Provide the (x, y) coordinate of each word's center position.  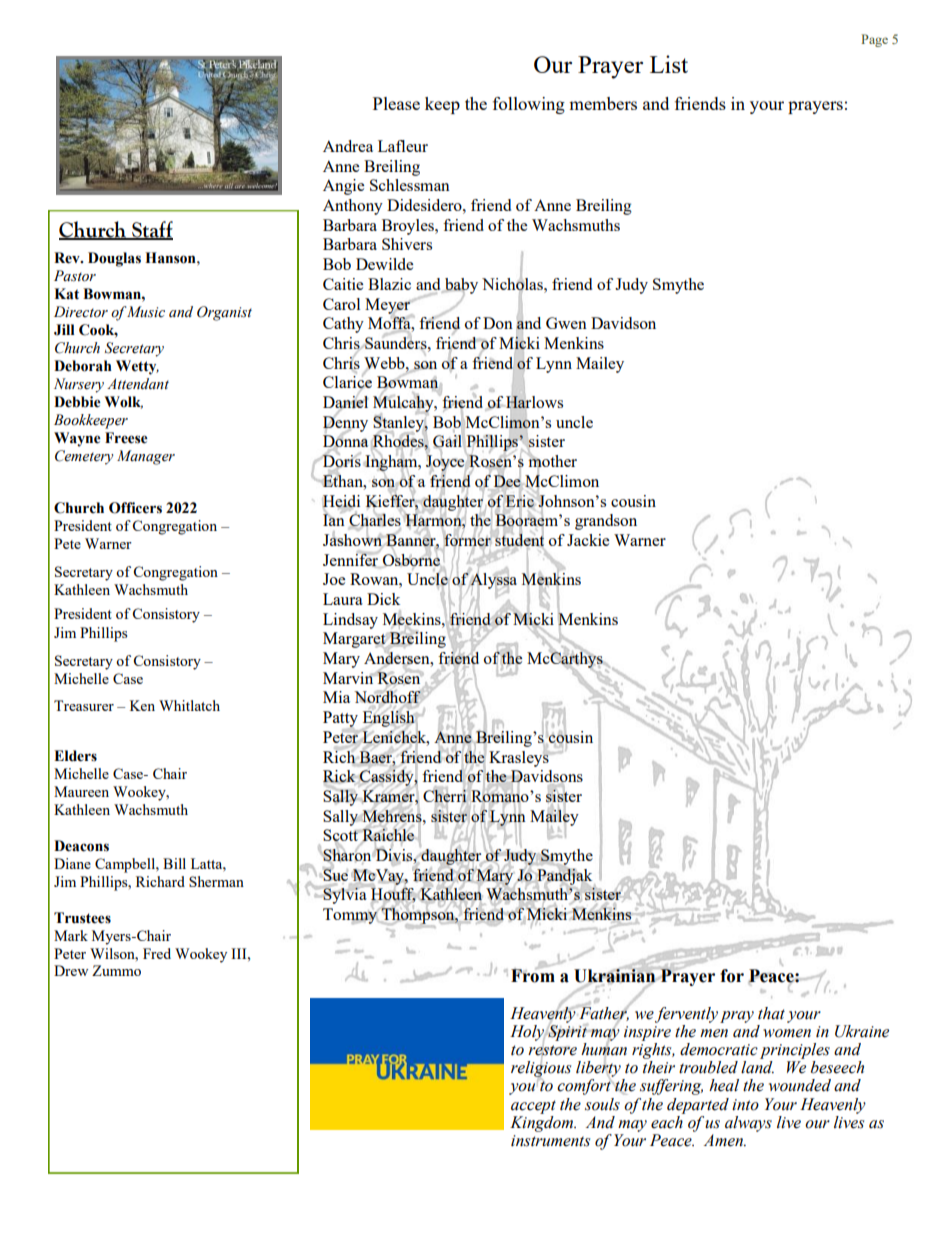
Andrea (348, 146)
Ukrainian (616, 975)
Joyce (446, 463)
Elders (75, 756)
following (529, 105)
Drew (71, 970)
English (389, 719)
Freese (126, 438)
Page (874, 40)
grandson (606, 522)
